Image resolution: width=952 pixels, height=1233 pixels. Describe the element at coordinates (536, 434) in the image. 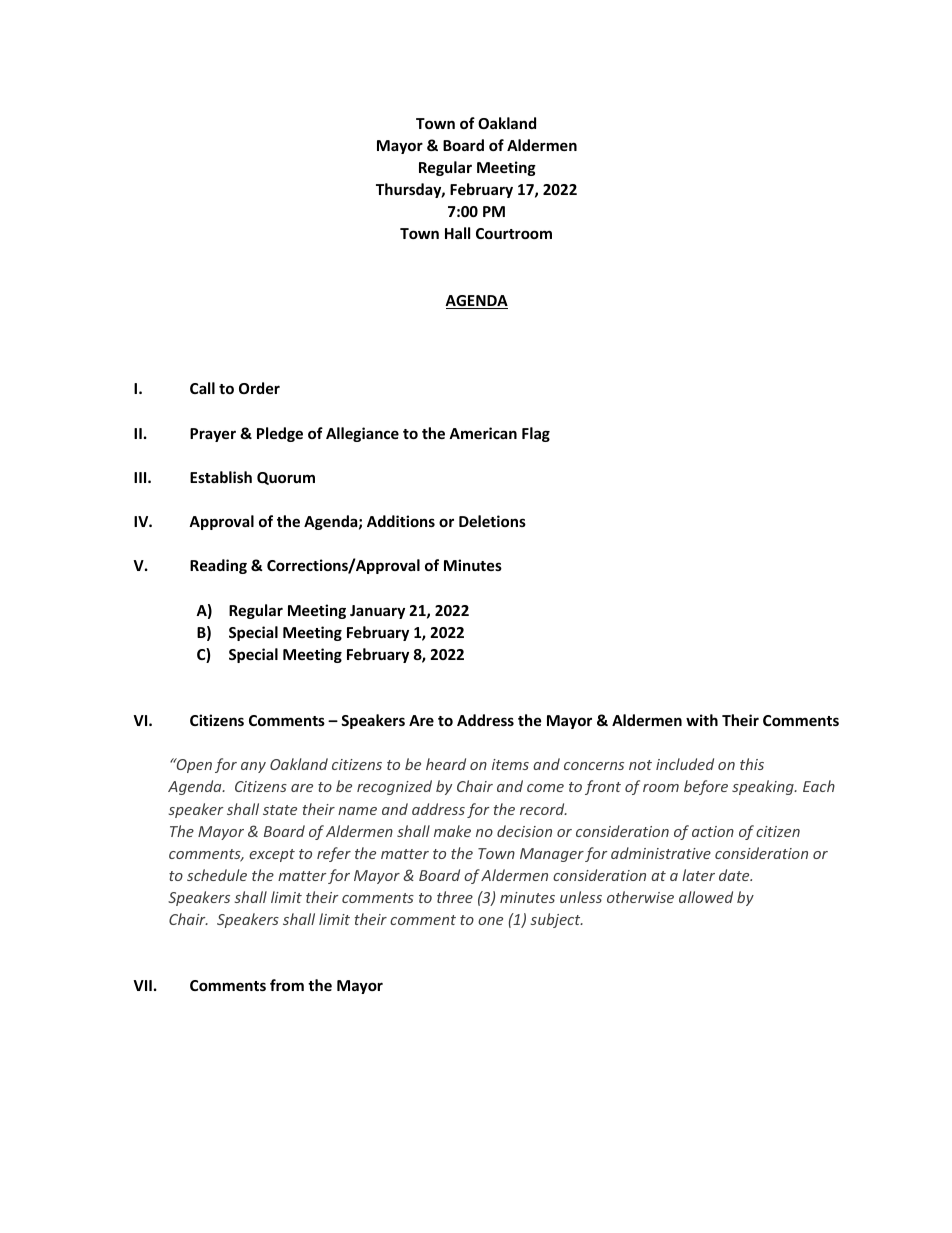

I see `Flag` at that location.
